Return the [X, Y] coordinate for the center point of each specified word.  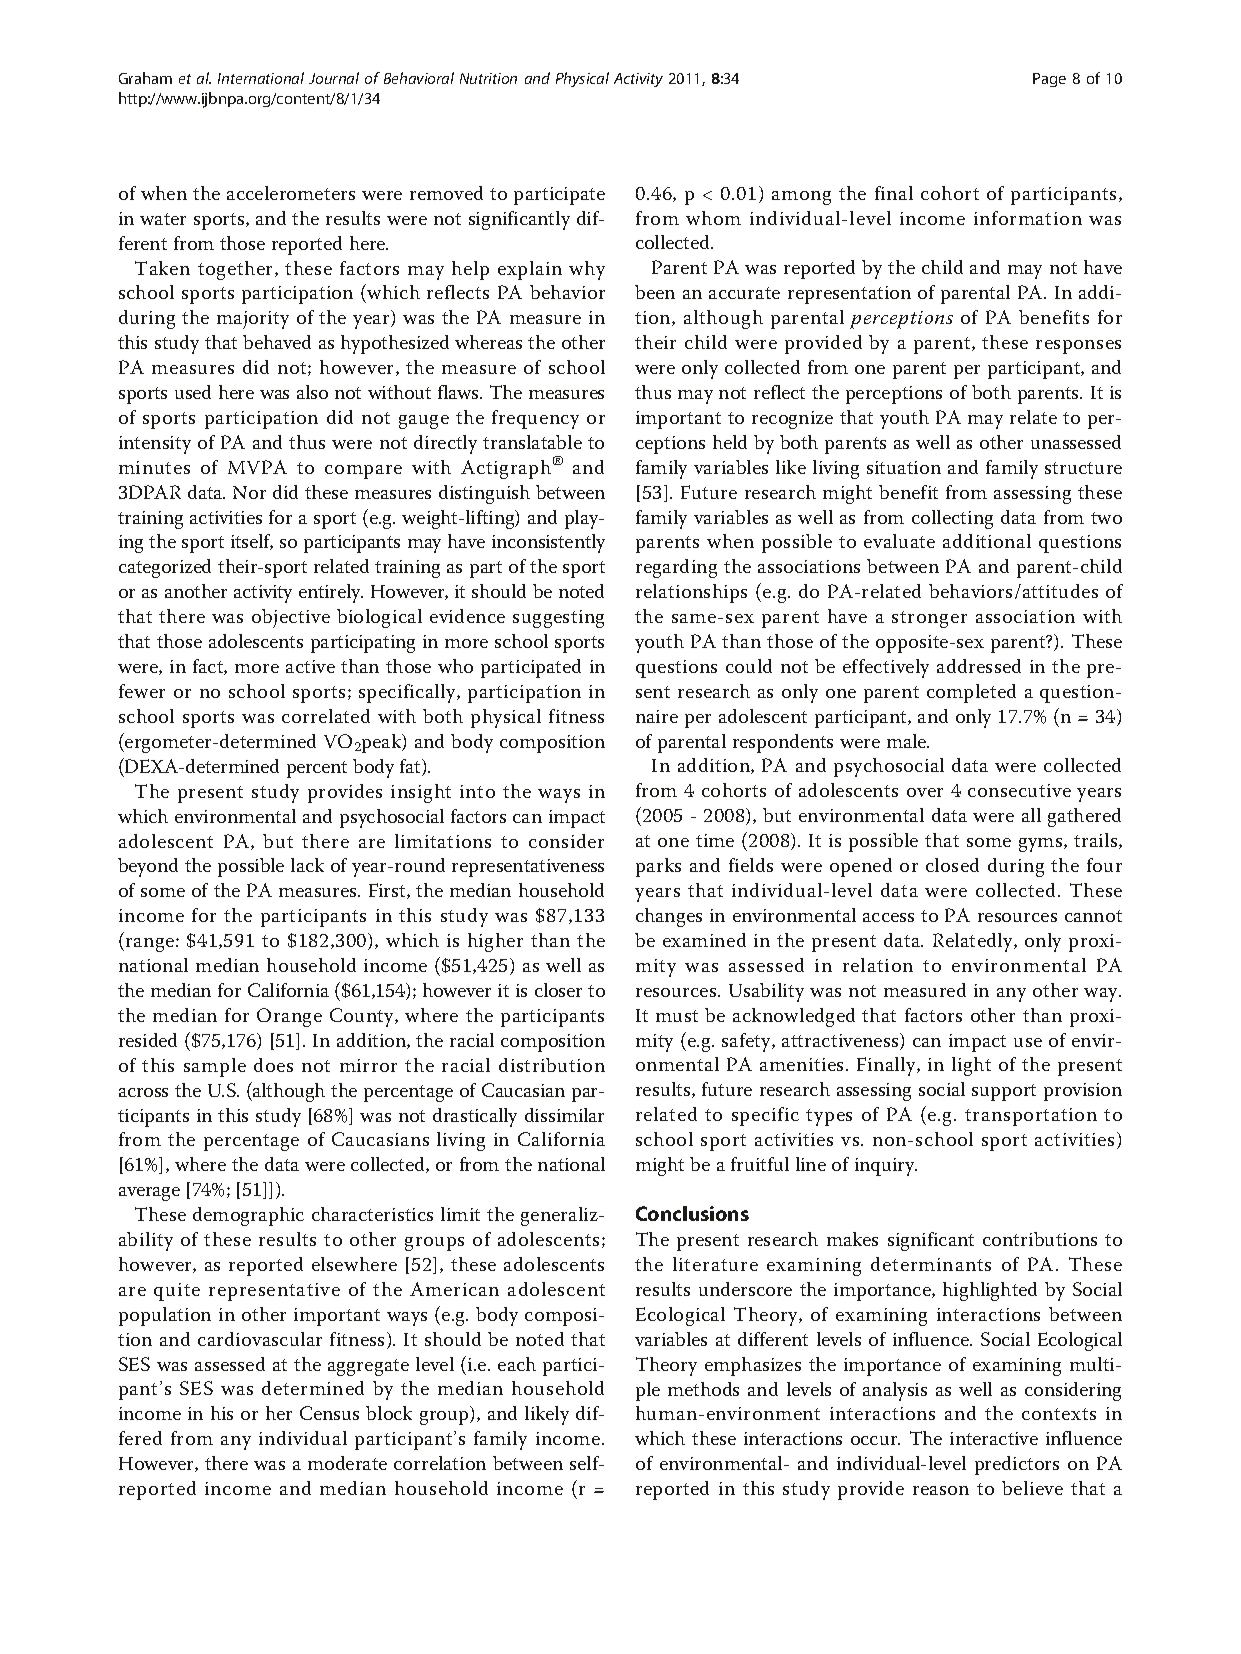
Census [329, 1413]
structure [1083, 468]
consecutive [1019, 790]
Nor [249, 492]
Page [1049, 80]
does [273, 1065]
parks [658, 867]
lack [307, 865]
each [517, 1364]
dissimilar [564, 1115]
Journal [334, 78]
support [1004, 1092]
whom [713, 218]
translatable [532, 442]
